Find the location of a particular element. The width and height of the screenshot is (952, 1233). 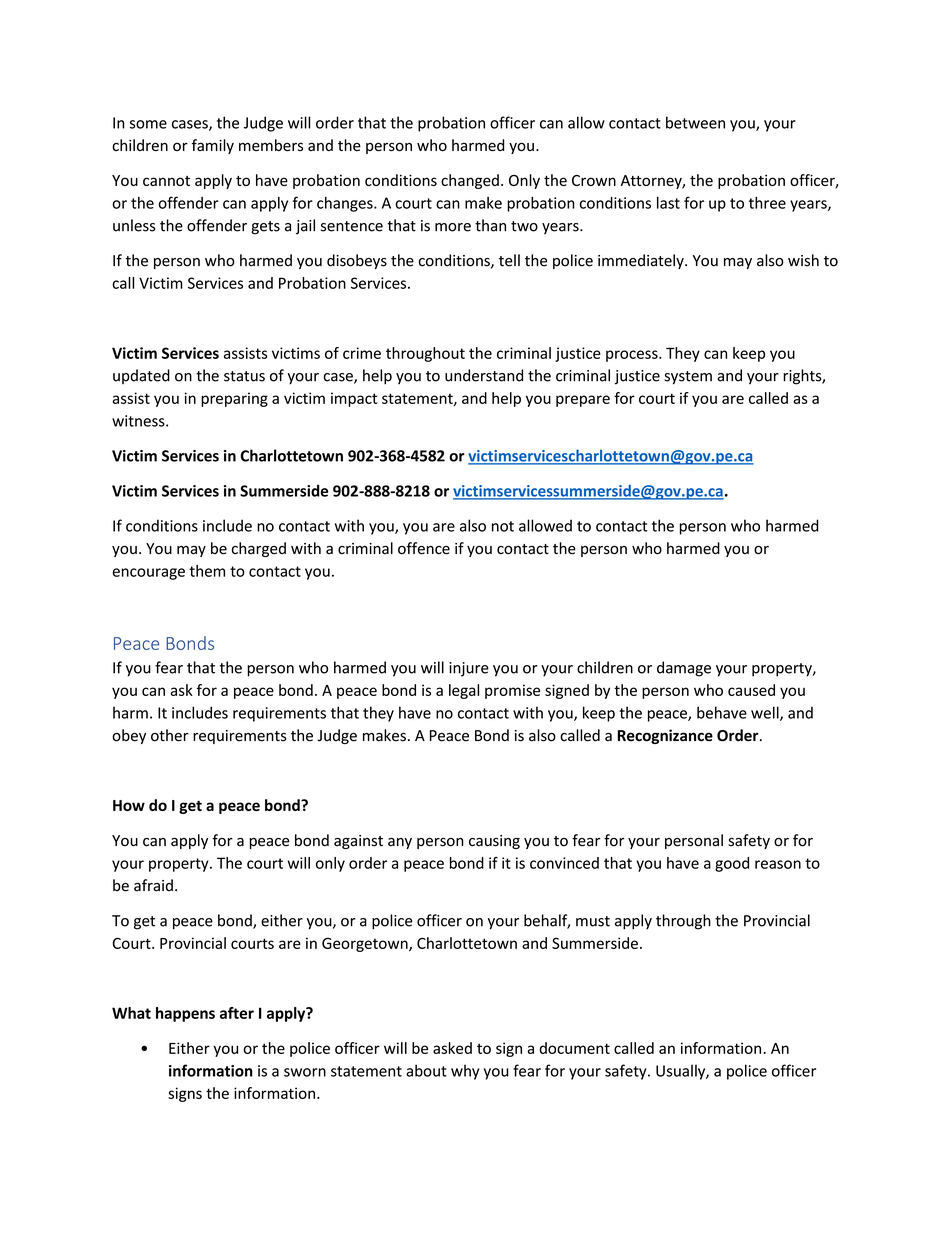

understand is located at coordinates (484, 375).
